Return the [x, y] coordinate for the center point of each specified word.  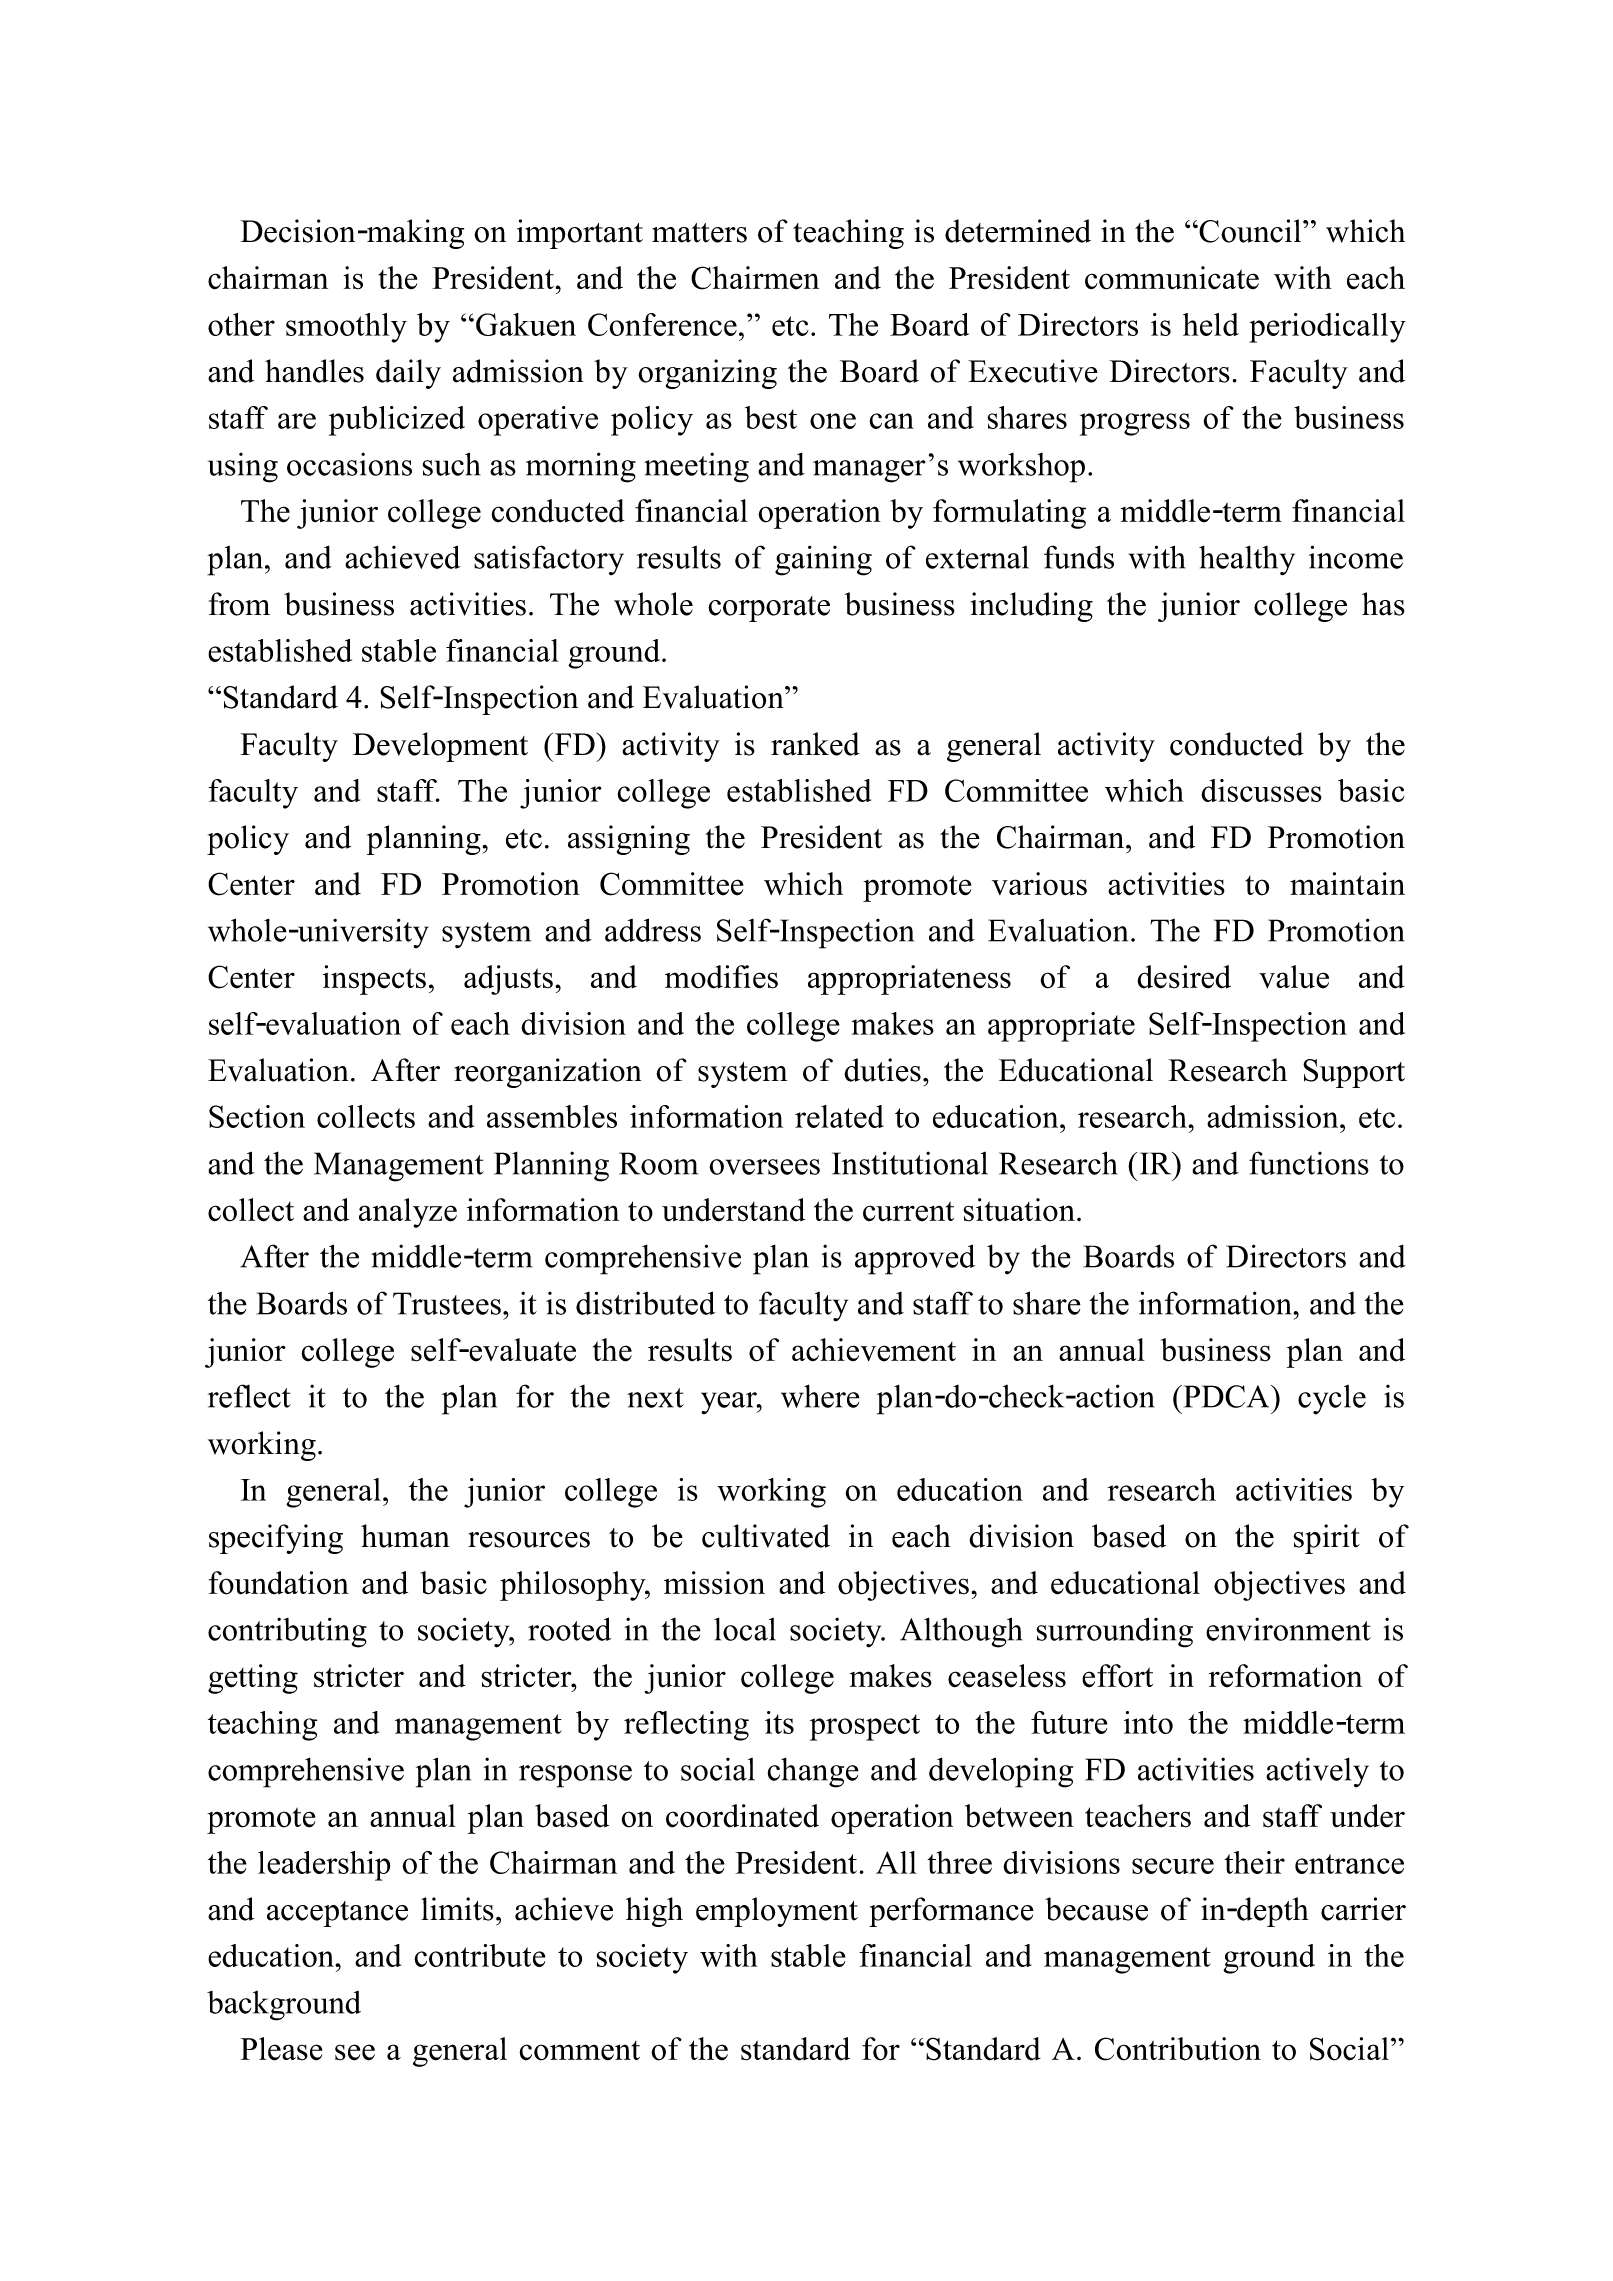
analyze [408, 1213]
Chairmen [755, 278]
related [839, 1116]
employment [777, 1912]
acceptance [337, 1914]
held [1211, 324]
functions [1309, 1163]
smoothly [346, 328]
